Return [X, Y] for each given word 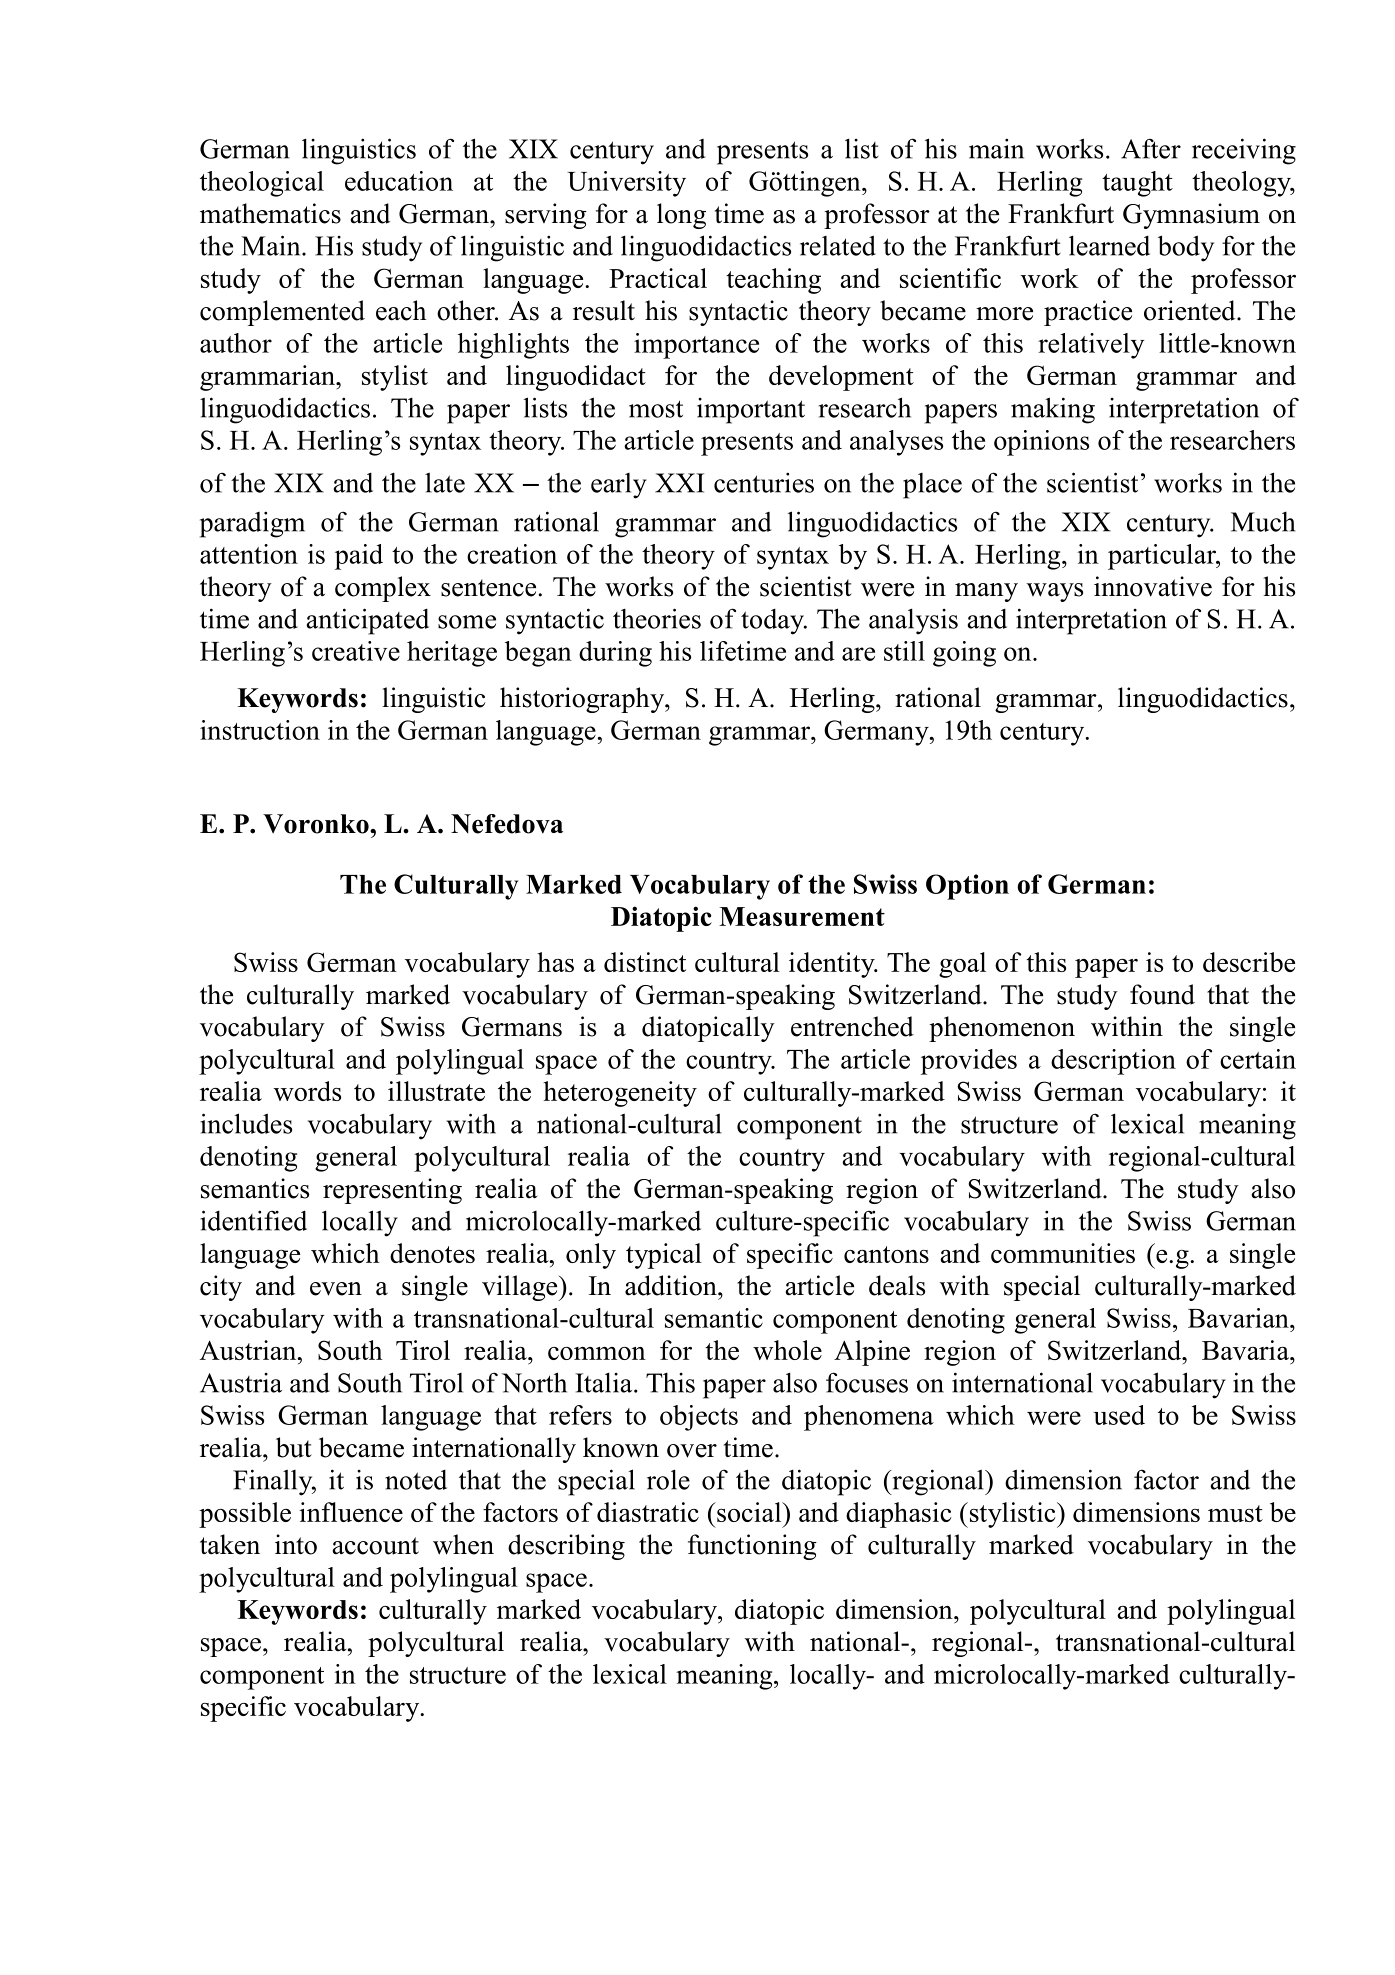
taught [1137, 184]
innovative [1153, 586]
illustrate [436, 1091]
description [1113, 1062]
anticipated [367, 621]
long [681, 216]
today [773, 621]
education [399, 181]
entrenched [852, 1026]
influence [351, 1512]
